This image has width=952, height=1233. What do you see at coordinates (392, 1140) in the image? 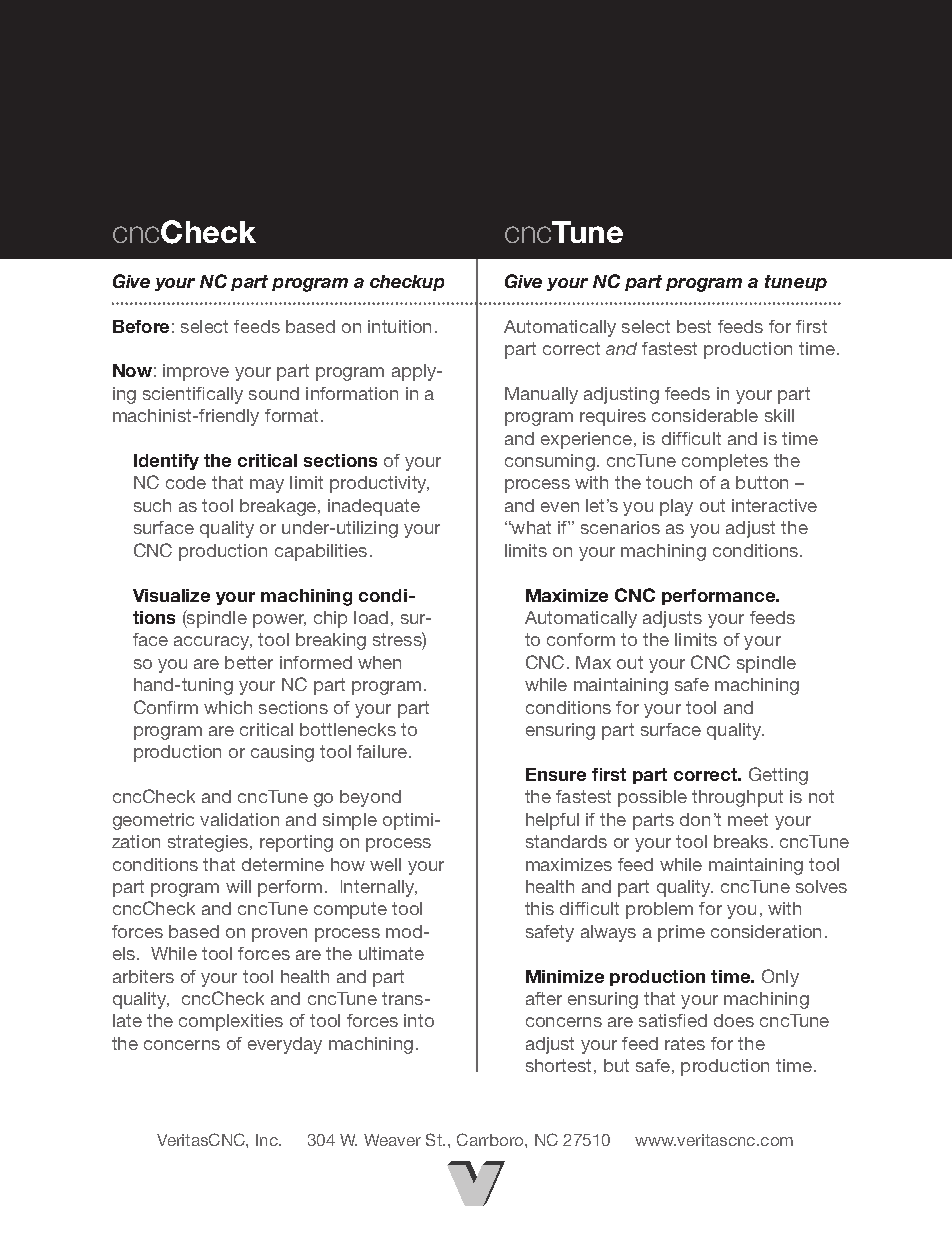
I see `Weaver` at bounding box center [392, 1140].
